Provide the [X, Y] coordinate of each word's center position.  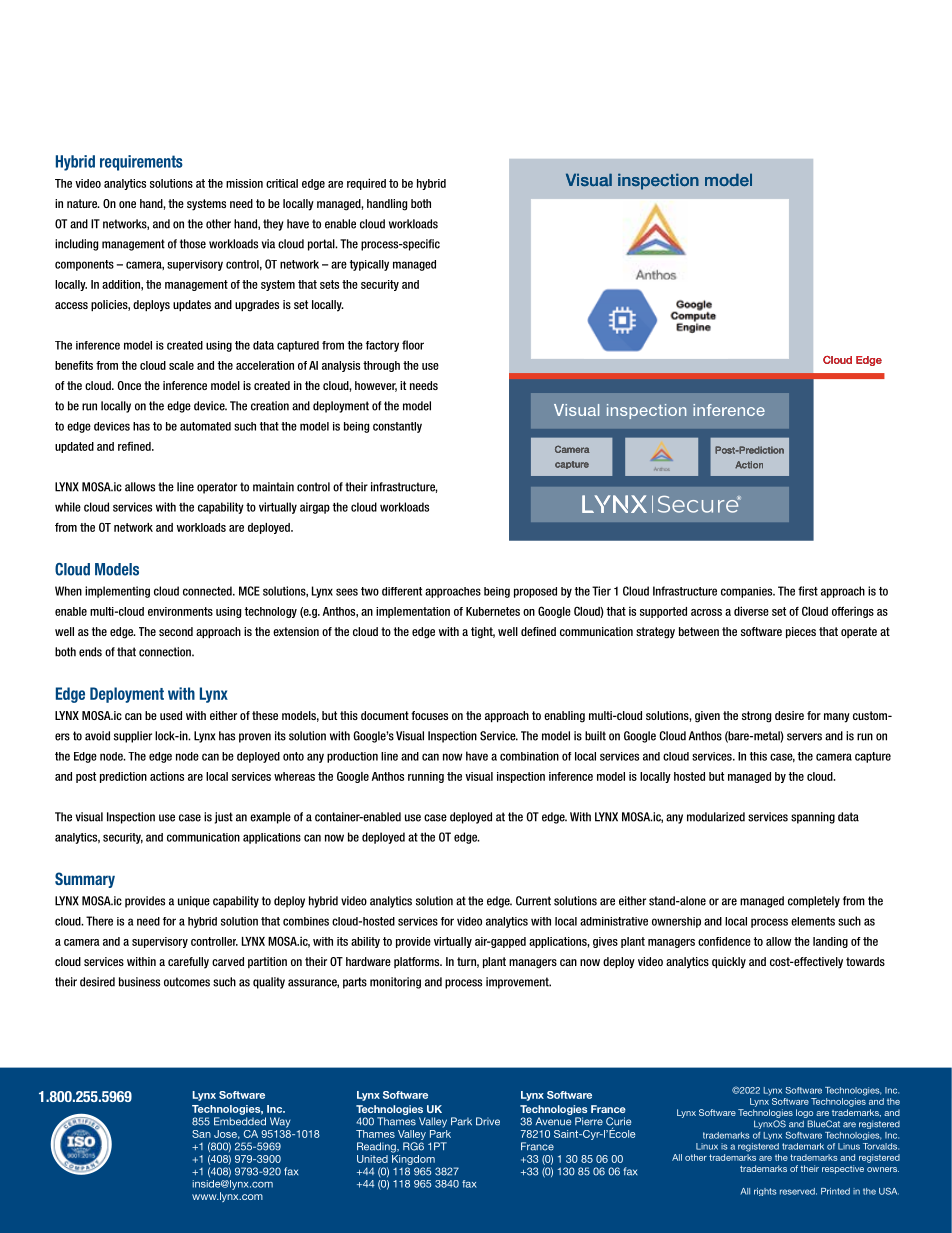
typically [369, 265]
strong [756, 717]
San [201, 1134]
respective [843, 1169]
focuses [429, 715]
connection [166, 652]
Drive [488, 1121]
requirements [141, 163]
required [366, 184]
